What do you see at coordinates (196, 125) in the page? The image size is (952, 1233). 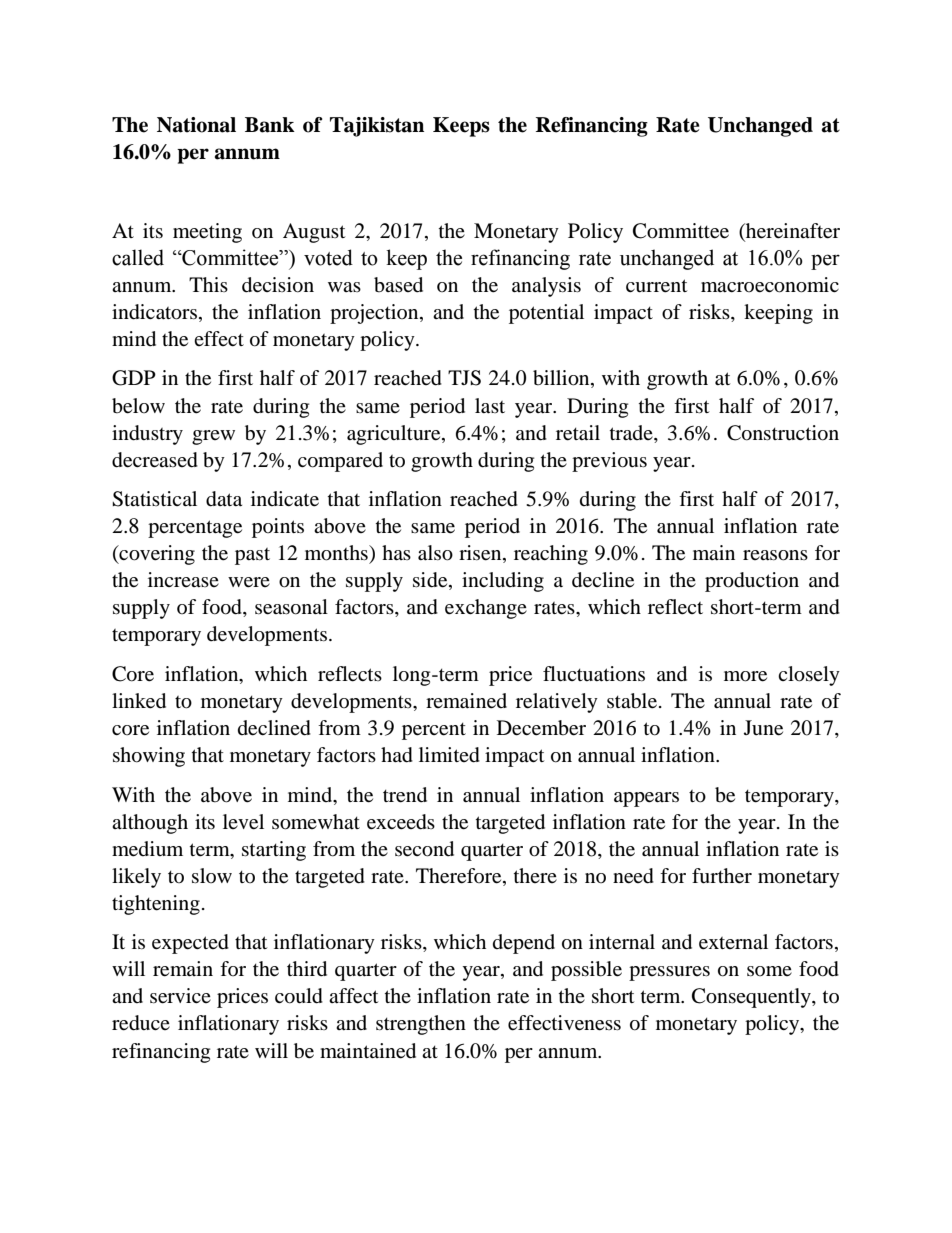 I see `National` at bounding box center [196, 125].
